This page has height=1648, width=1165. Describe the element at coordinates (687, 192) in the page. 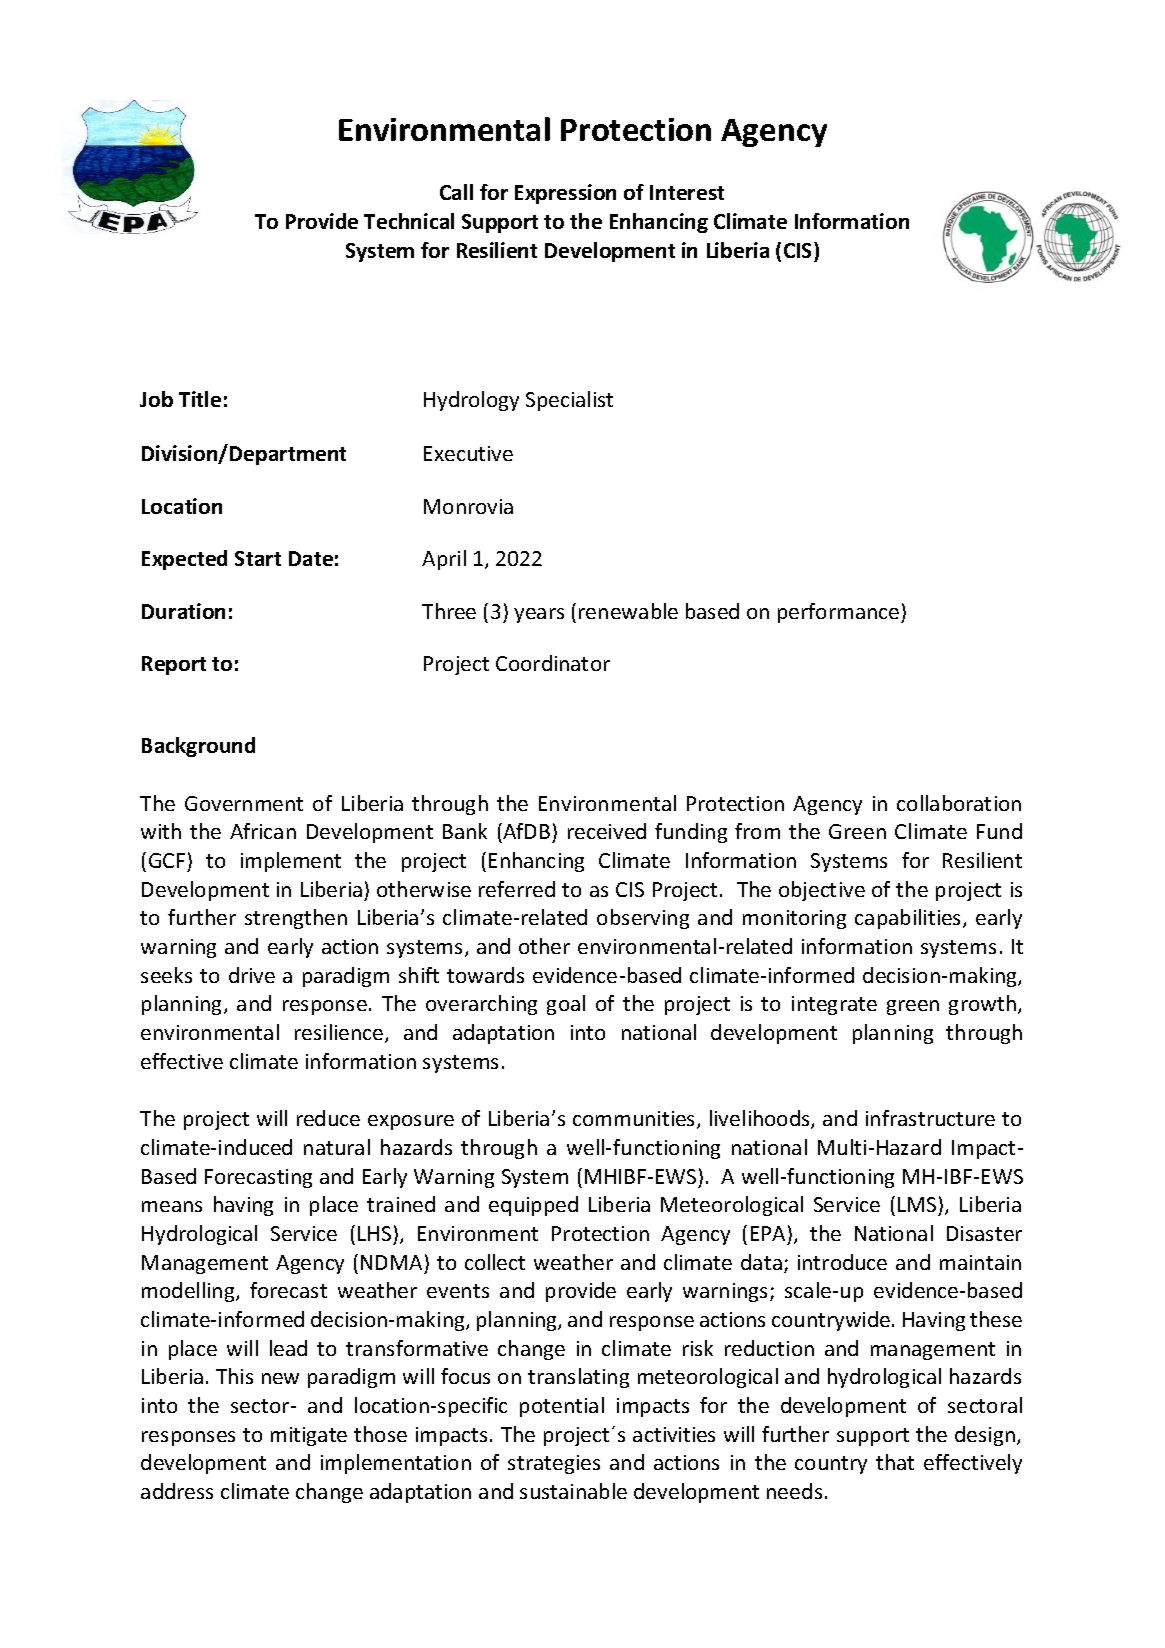

I see `Interest` at that location.
